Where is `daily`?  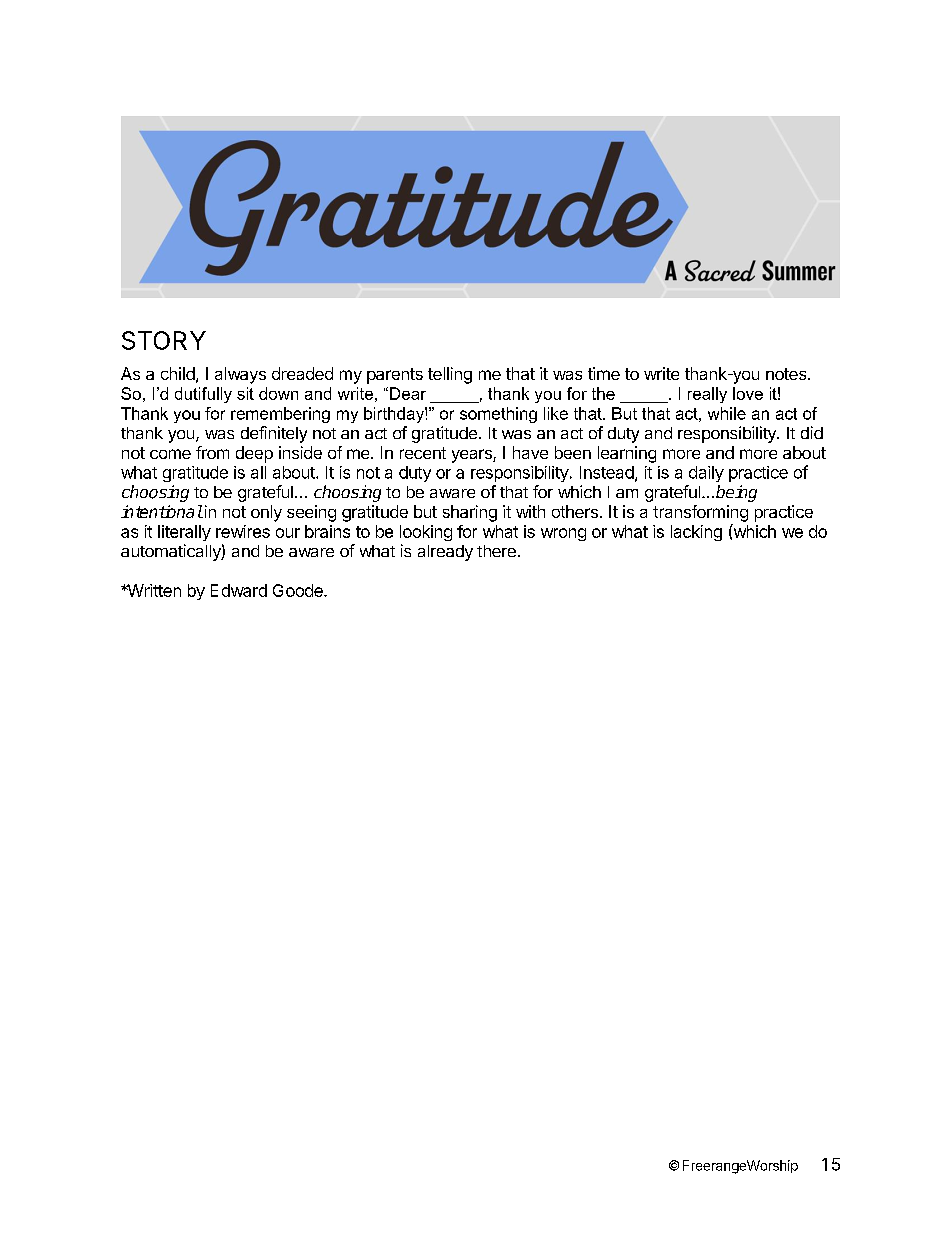
daily is located at coordinates (706, 474).
